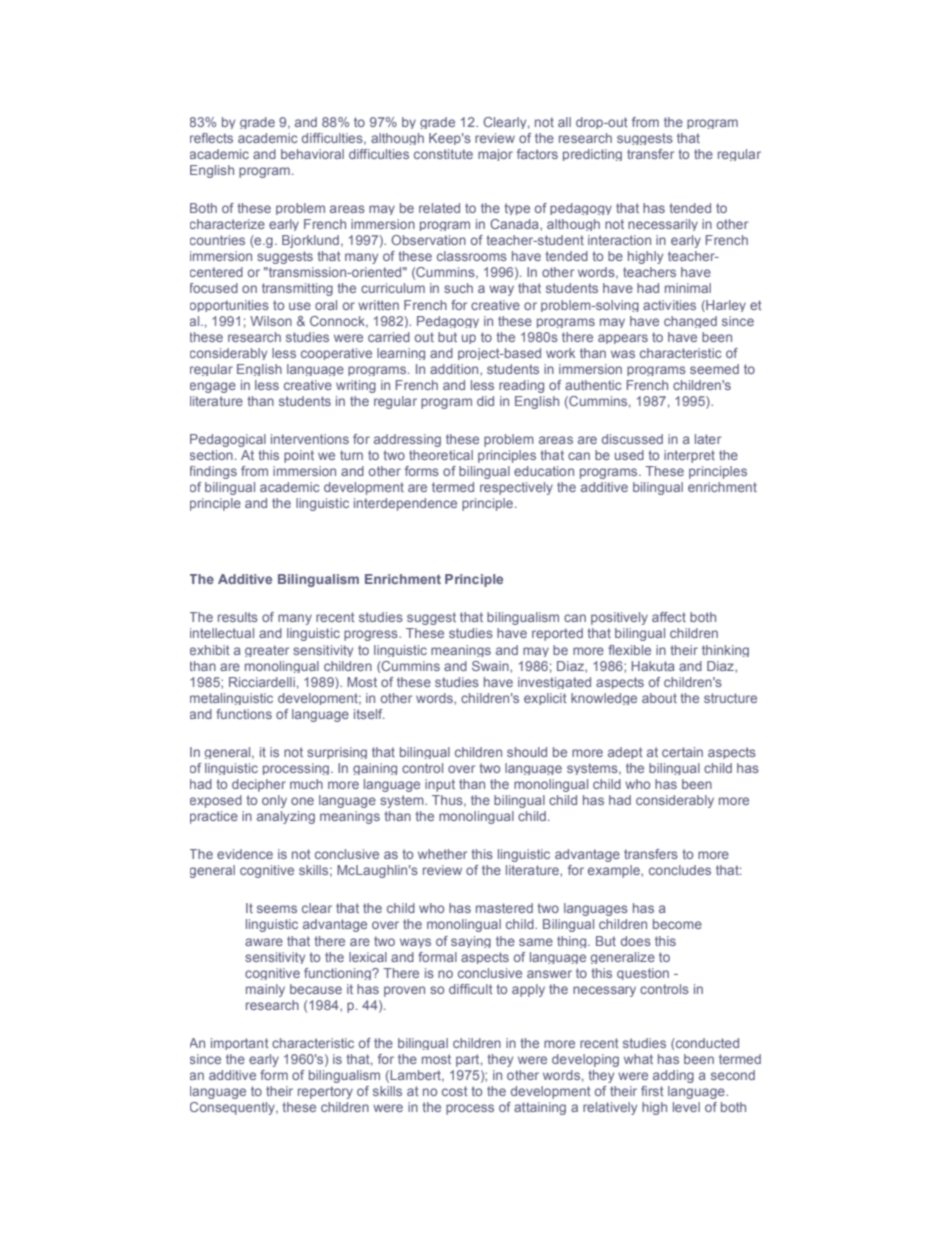 This page has width=952, height=1233. What do you see at coordinates (682, 752) in the page?
I see `certain` at bounding box center [682, 752].
